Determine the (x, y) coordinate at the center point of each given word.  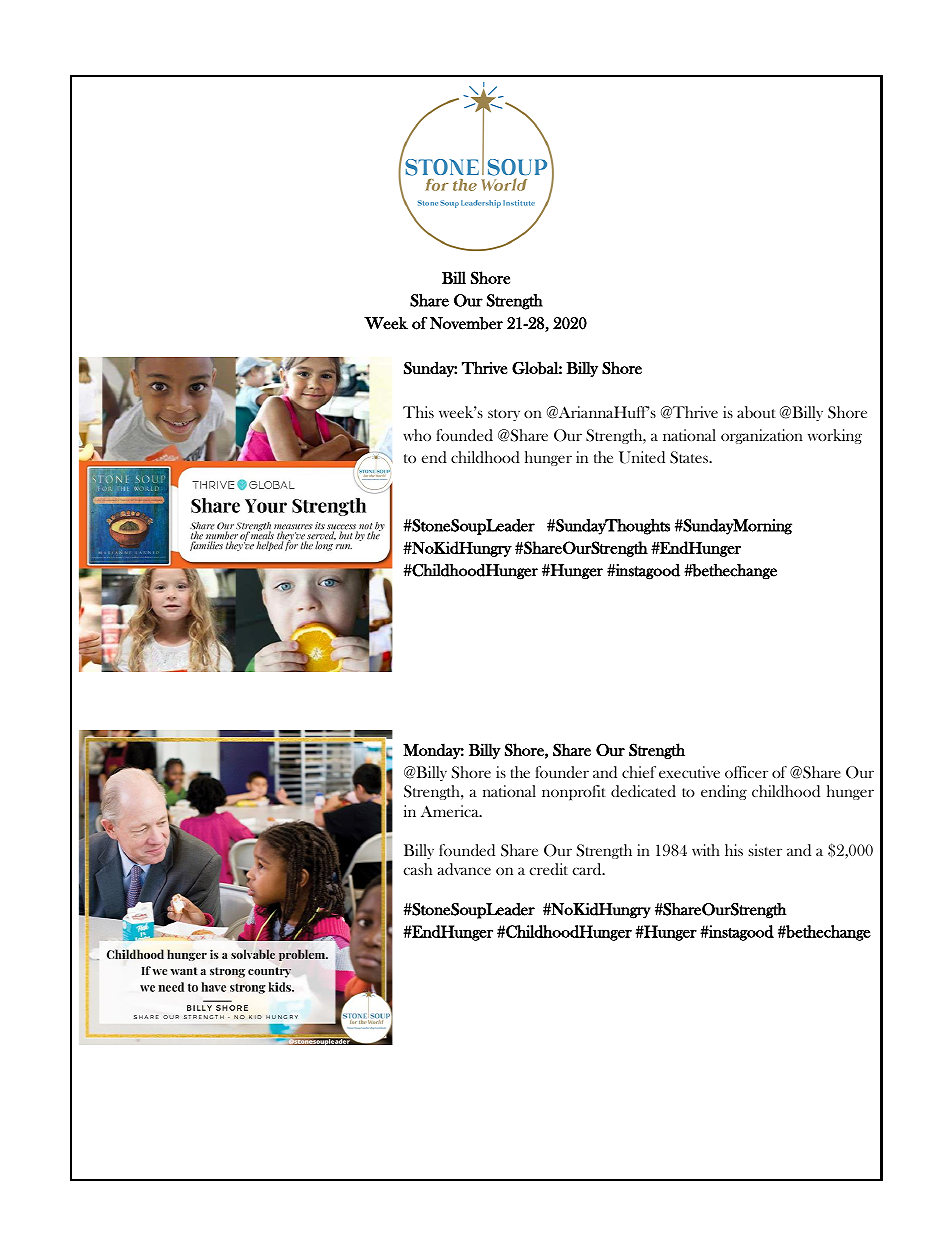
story (504, 415)
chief (639, 772)
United (642, 457)
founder (562, 772)
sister (765, 850)
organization (762, 436)
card (588, 869)
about (756, 412)
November (466, 323)
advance (464, 869)
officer (746, 772)
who (417, 435)
